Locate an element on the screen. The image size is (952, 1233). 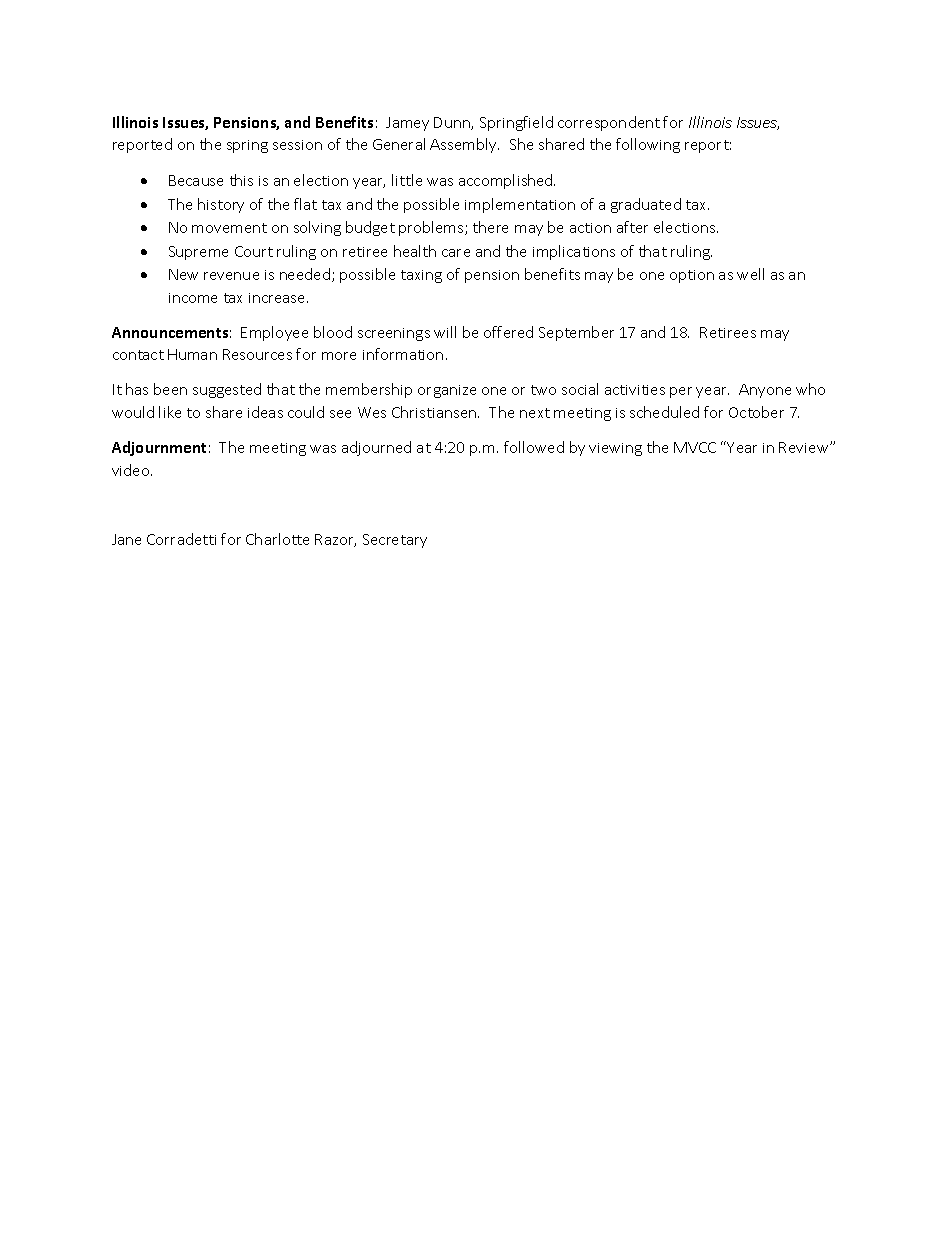
Review is located at coordinates (805, 447).
